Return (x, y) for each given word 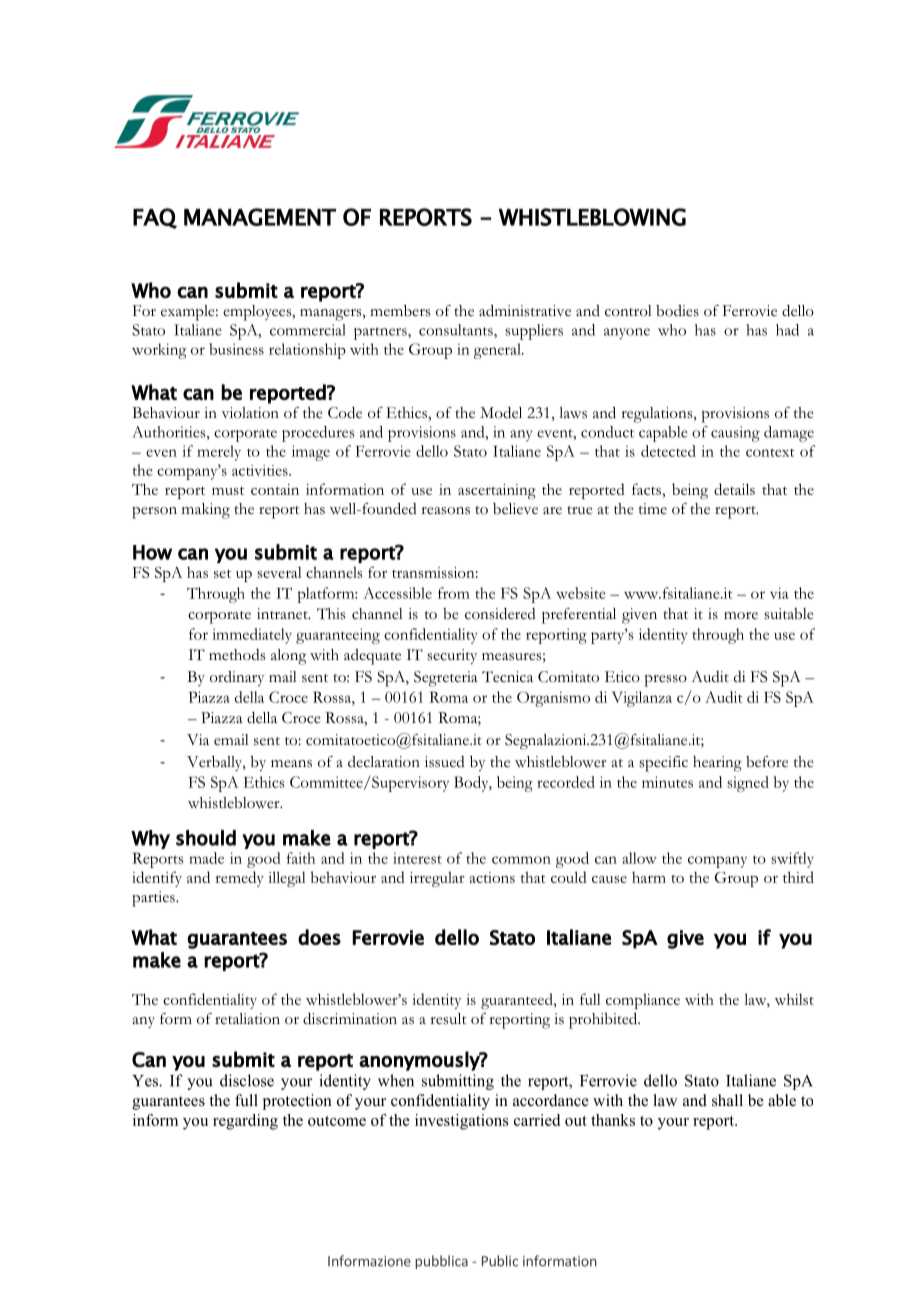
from (454, 593)
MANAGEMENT (260, 217)
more (741, 615)
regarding (245, 1122)
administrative (525, 311)
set (222, 574)
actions (492, 877)
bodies (677, 311)
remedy (239, 879)
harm (649, 877)
